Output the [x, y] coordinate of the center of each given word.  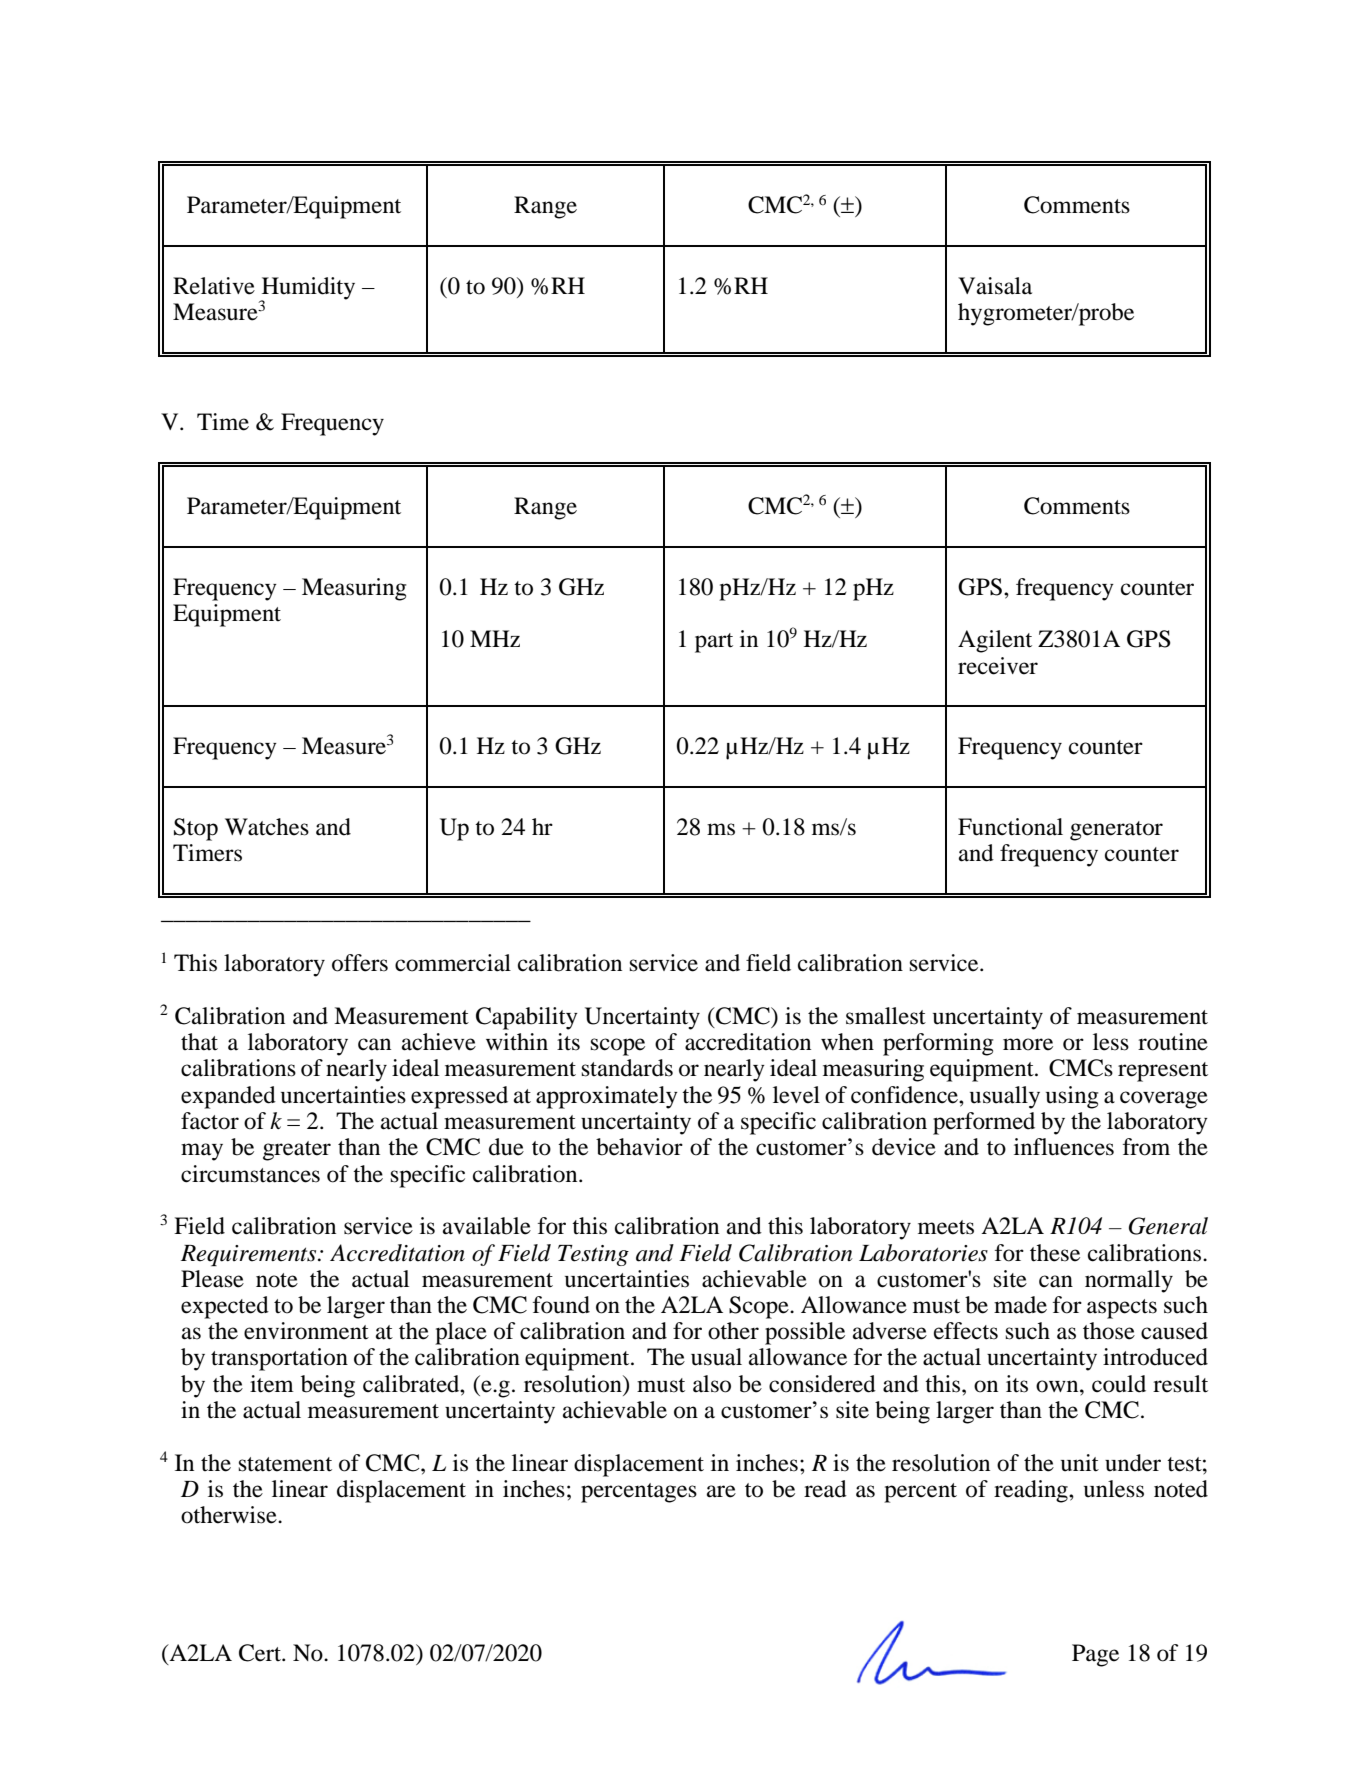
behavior [639, 1147]
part [714, 643]
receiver [998, 666]
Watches [267, 827]
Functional [1010, 827]
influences [1064, 1147]
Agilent [995, 641]
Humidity [307, 289]
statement [285, 1464]
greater [297, 1151]
